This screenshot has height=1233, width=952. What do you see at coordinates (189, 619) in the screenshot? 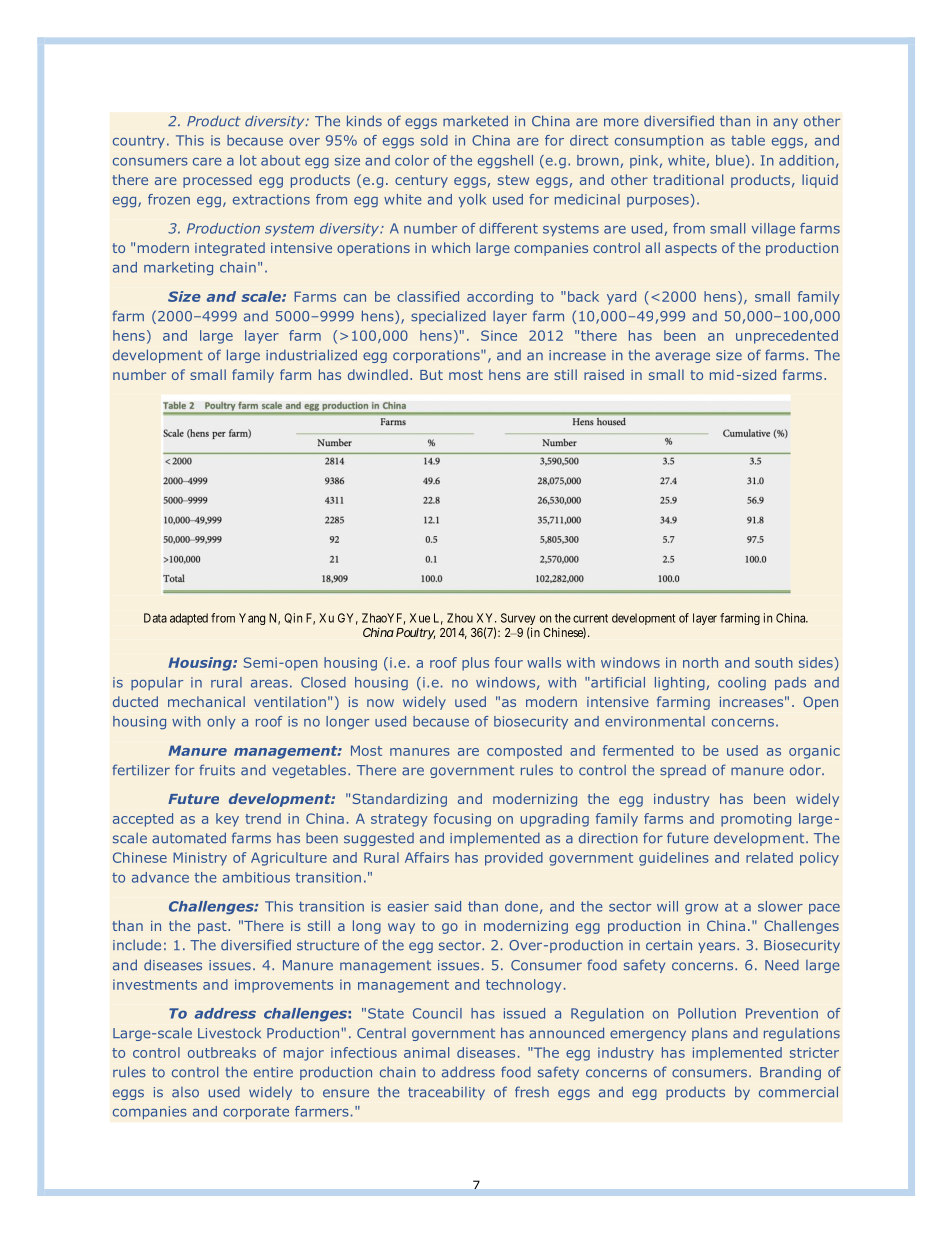
I see `adapted` at bounding box center [189, 619].
